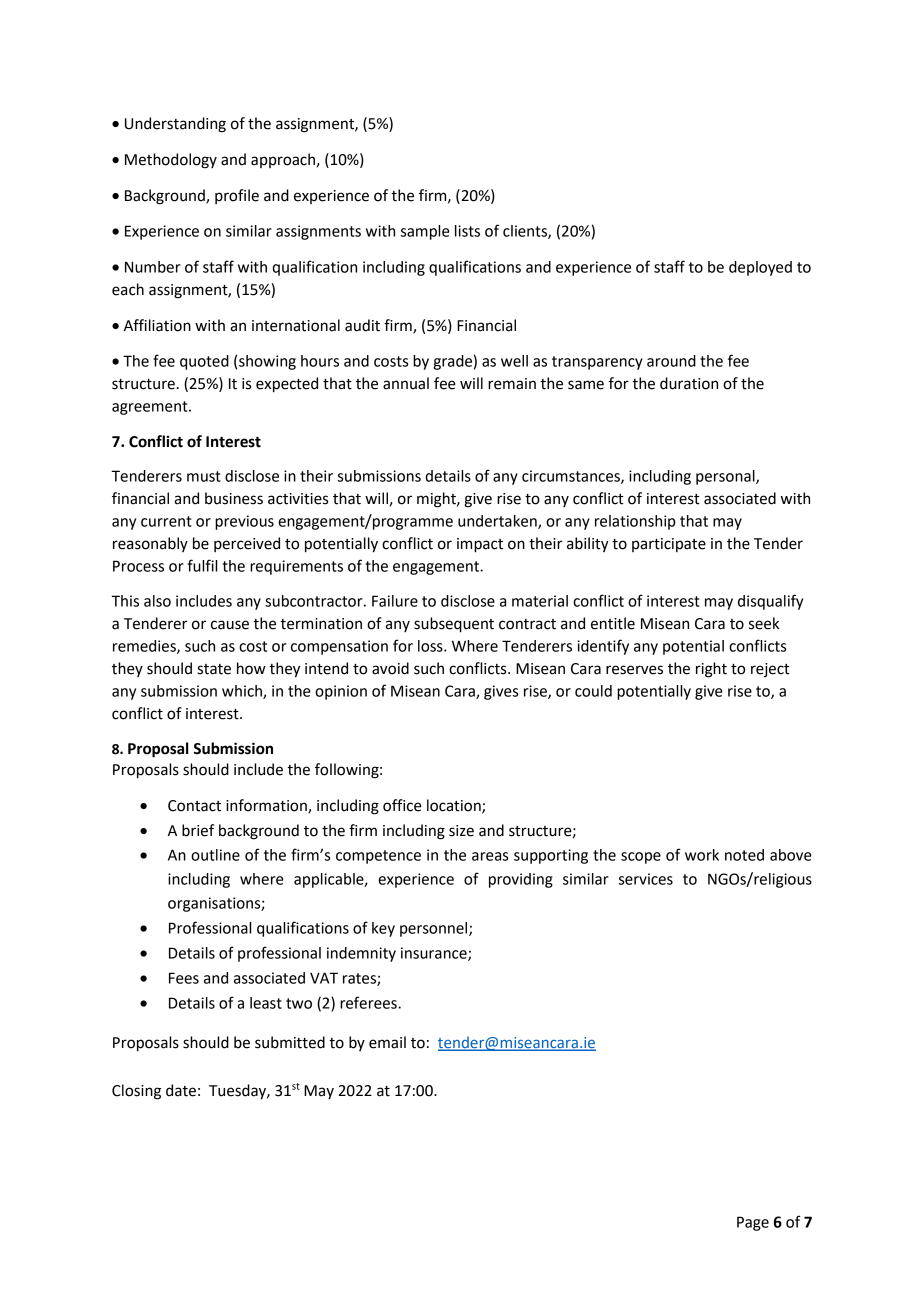 Image resolution: width=924 pixels, height=1308 pixels. I want to click on Fees, so click(184, 978).
